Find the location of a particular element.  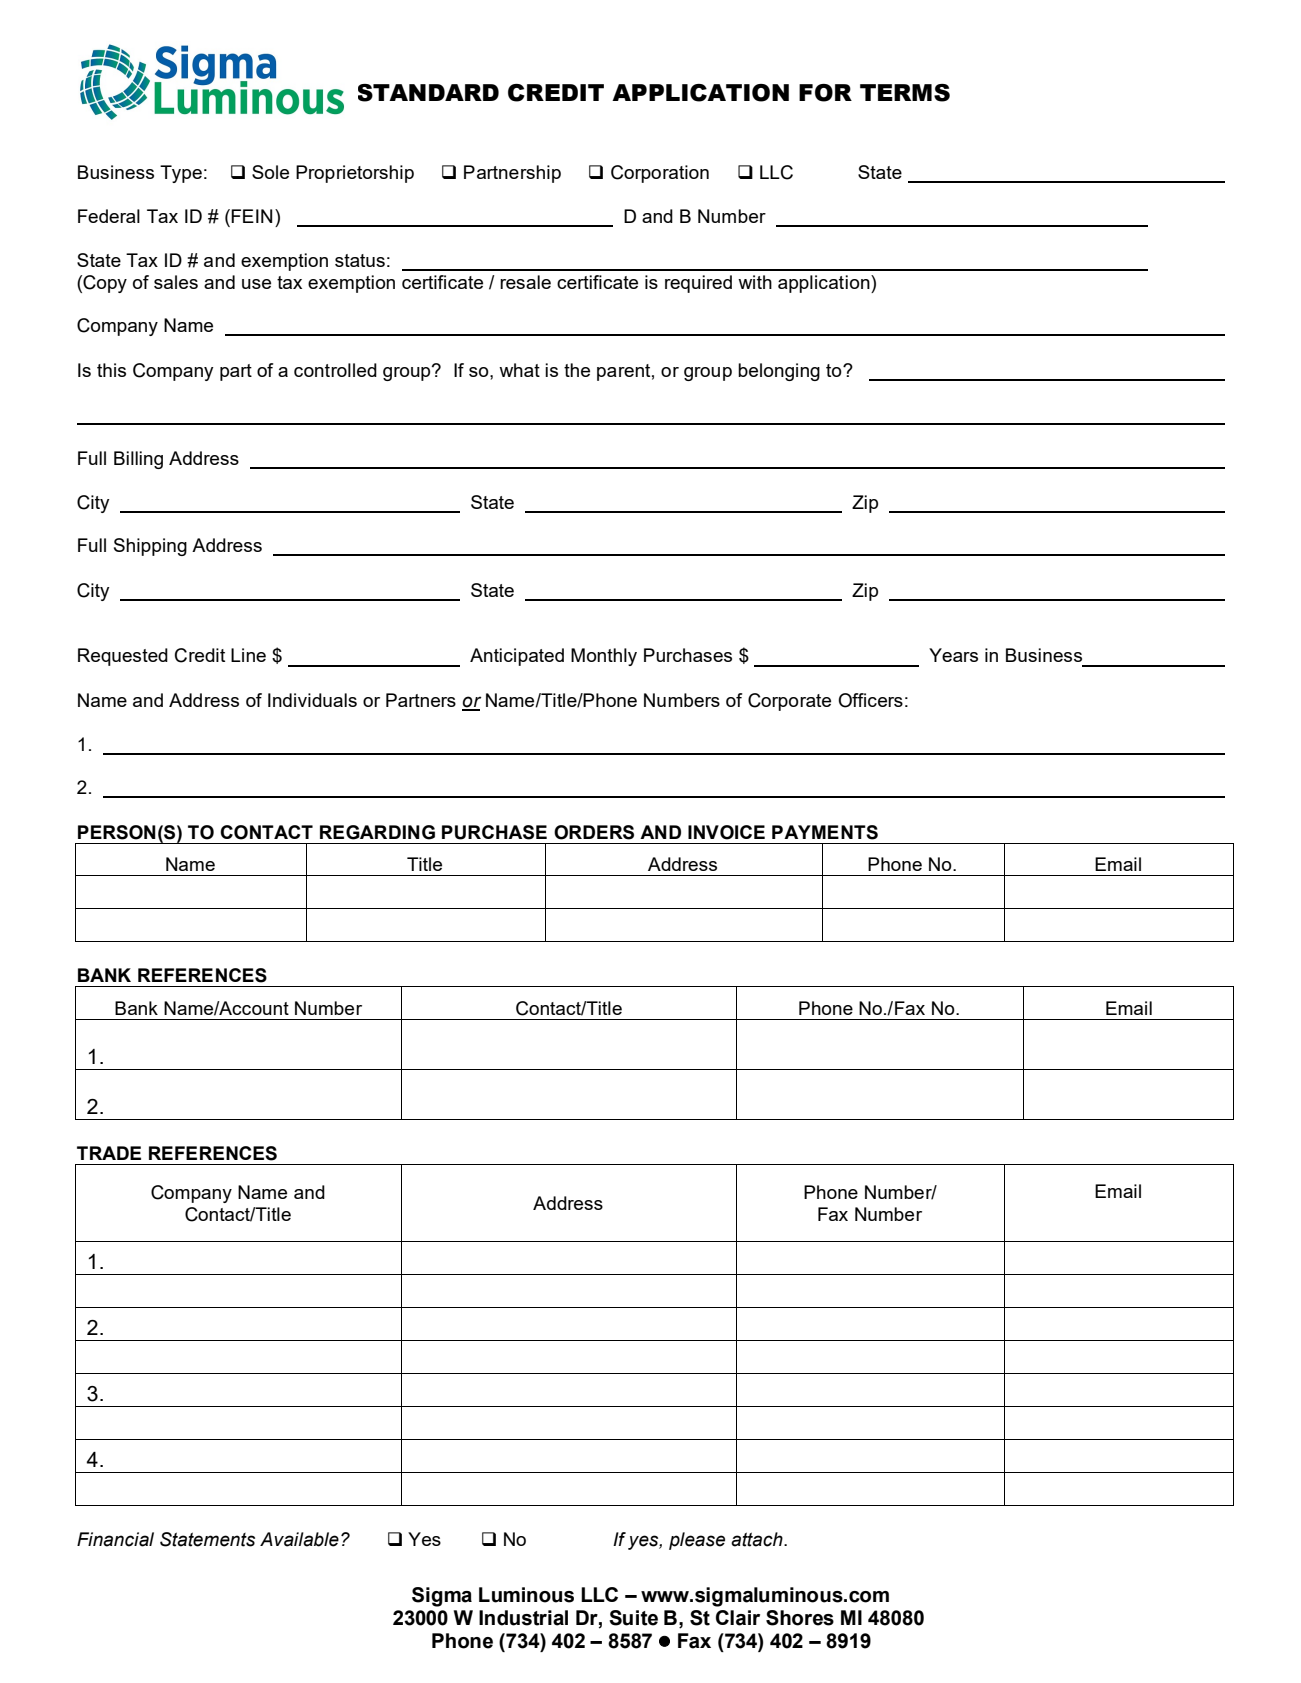

FOR is located at coordinates (825, 93).
